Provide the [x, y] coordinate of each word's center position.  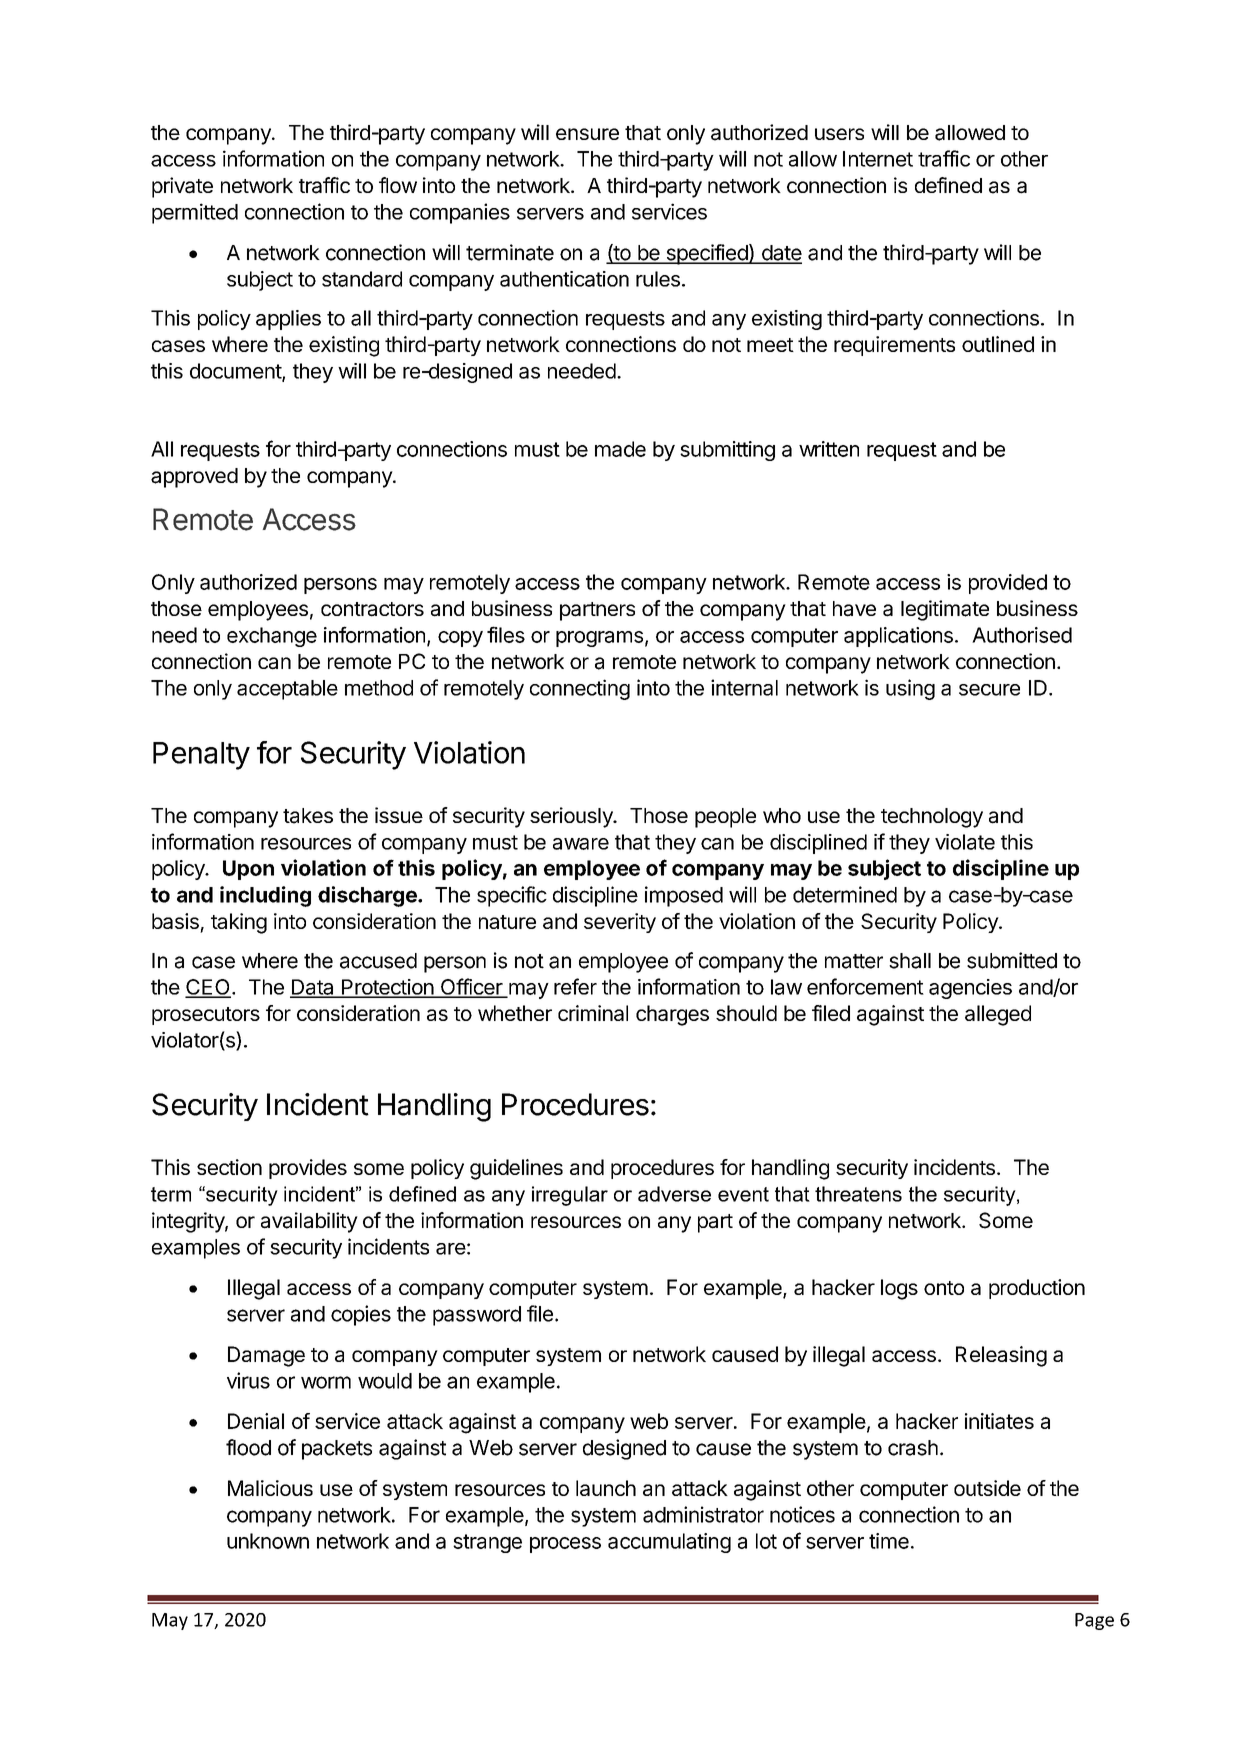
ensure [587, 134]
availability [309, 1222]
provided [1008, 584]
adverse [674, 1194]
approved [194, 478]
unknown [268, 1541]
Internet [878, 159]
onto [944, 1288]
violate [965, 842]
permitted [195, 213]
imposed [684, 896]
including [265, 896]
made [620, 449]
